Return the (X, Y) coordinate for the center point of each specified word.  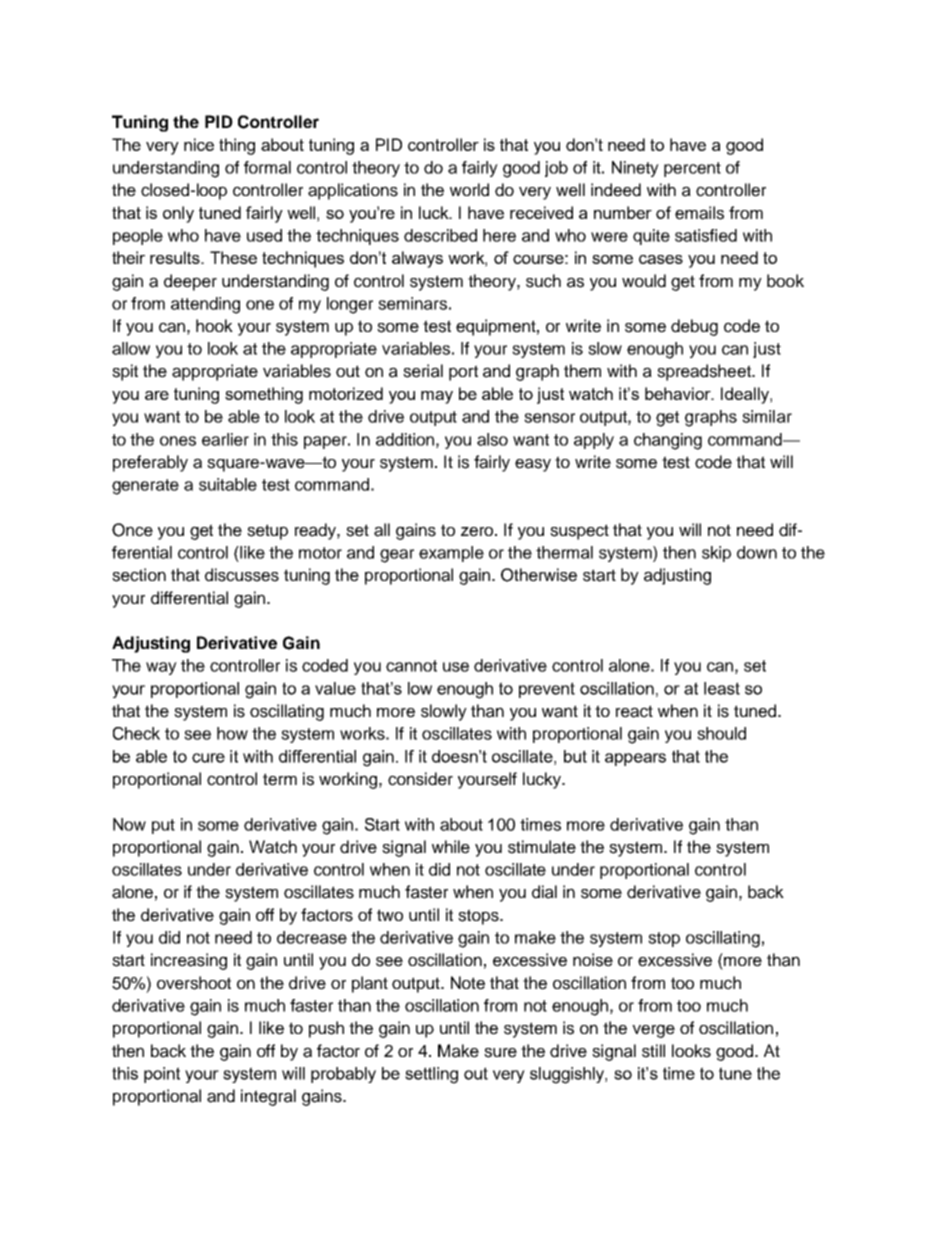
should (721, 733)
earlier (225, 439)
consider (420, 779)
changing (668, 441)
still (653, 1051)
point (162, 1075)
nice (199, 144)
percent (692, 169)
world (469, 190)
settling (431, 1075)
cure (208, 758)
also (492, 439)
